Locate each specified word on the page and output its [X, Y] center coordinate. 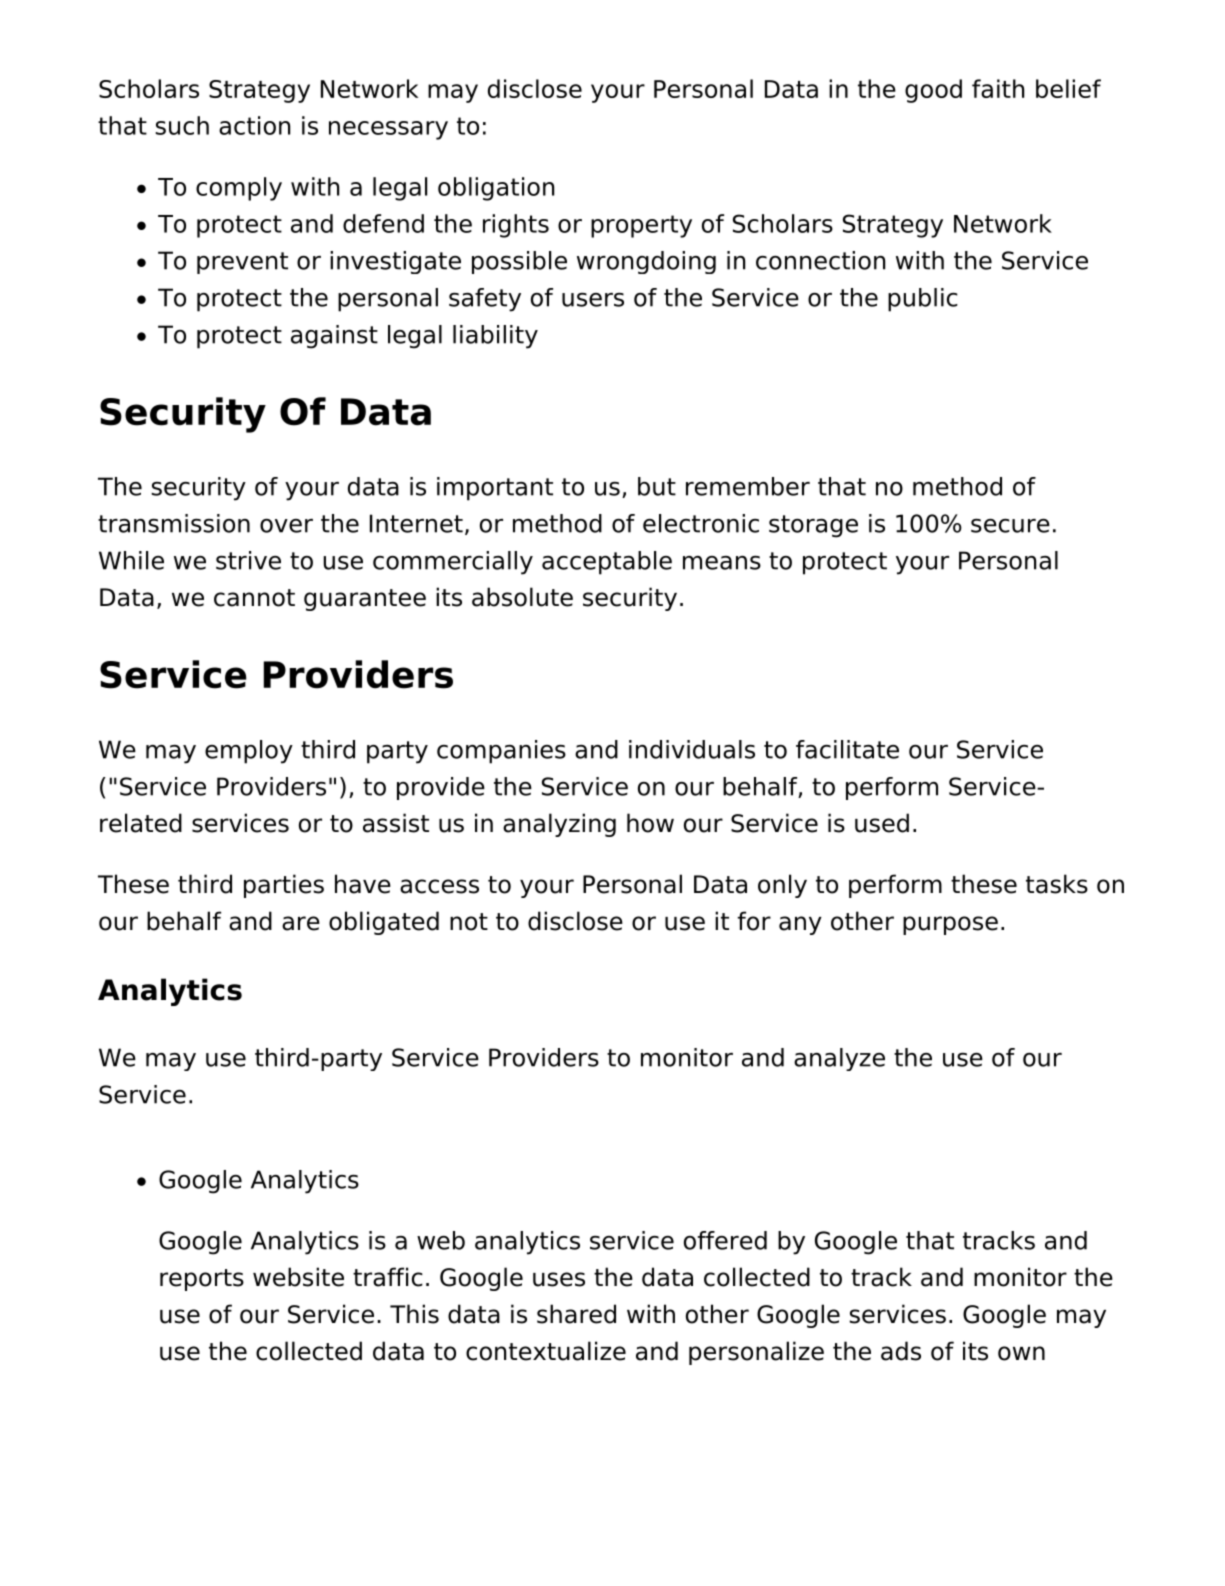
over [286, 526]
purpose [950, 925]
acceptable [607, 563]
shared [576, 1314]
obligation [496, 189]
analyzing [559, 825]
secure [1010, 526]
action [254, 125]
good [933, 91]
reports [202, 1280]
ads [901, 1351]
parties [284, 886]
